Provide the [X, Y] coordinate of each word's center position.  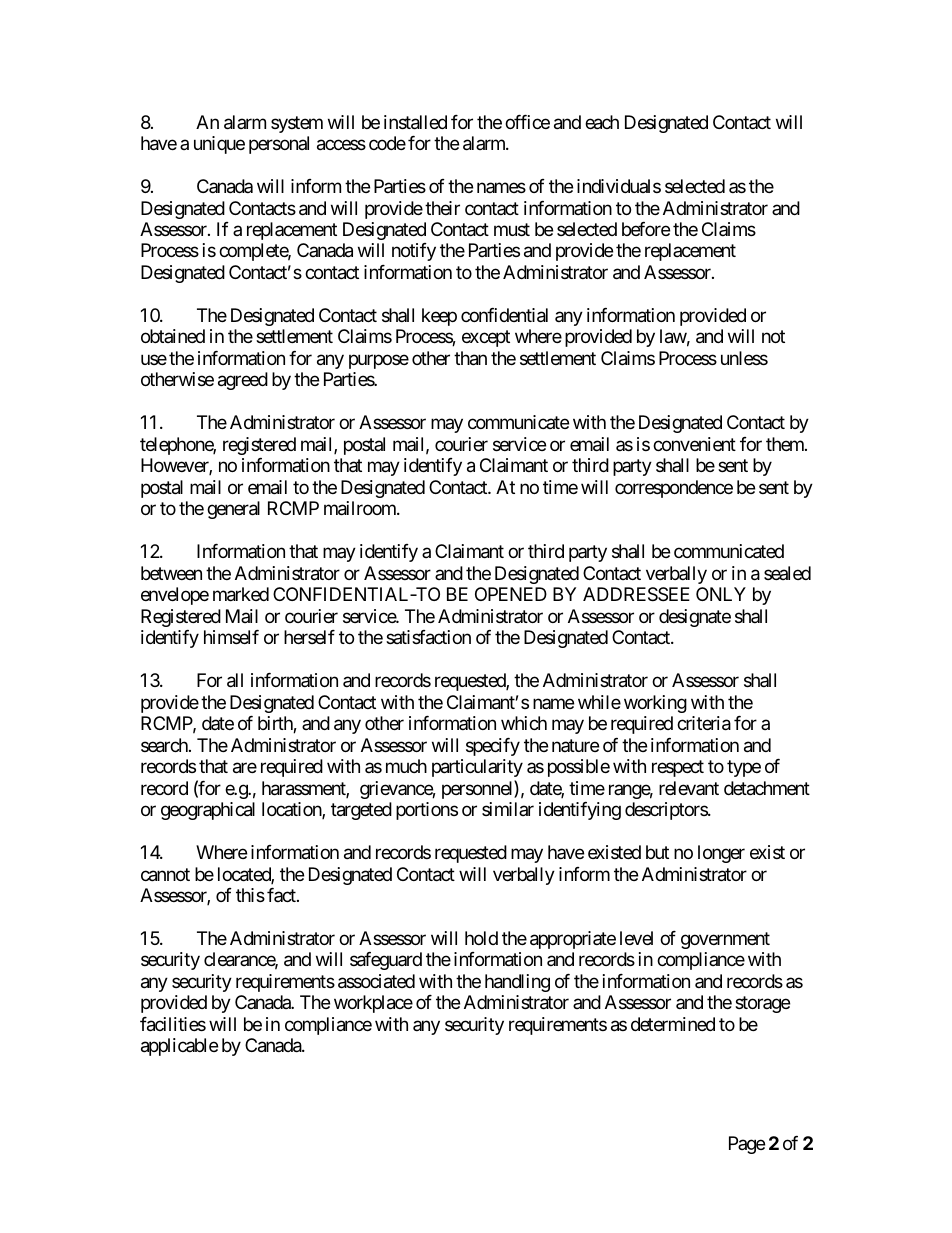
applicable [179, 1047]
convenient [694, 444]
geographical [208, 811]
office [527, 122]
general [233, 510]
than [470, 358]
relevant [689, 788]
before [646, 229]
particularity [477, 768]
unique [219, 145]
